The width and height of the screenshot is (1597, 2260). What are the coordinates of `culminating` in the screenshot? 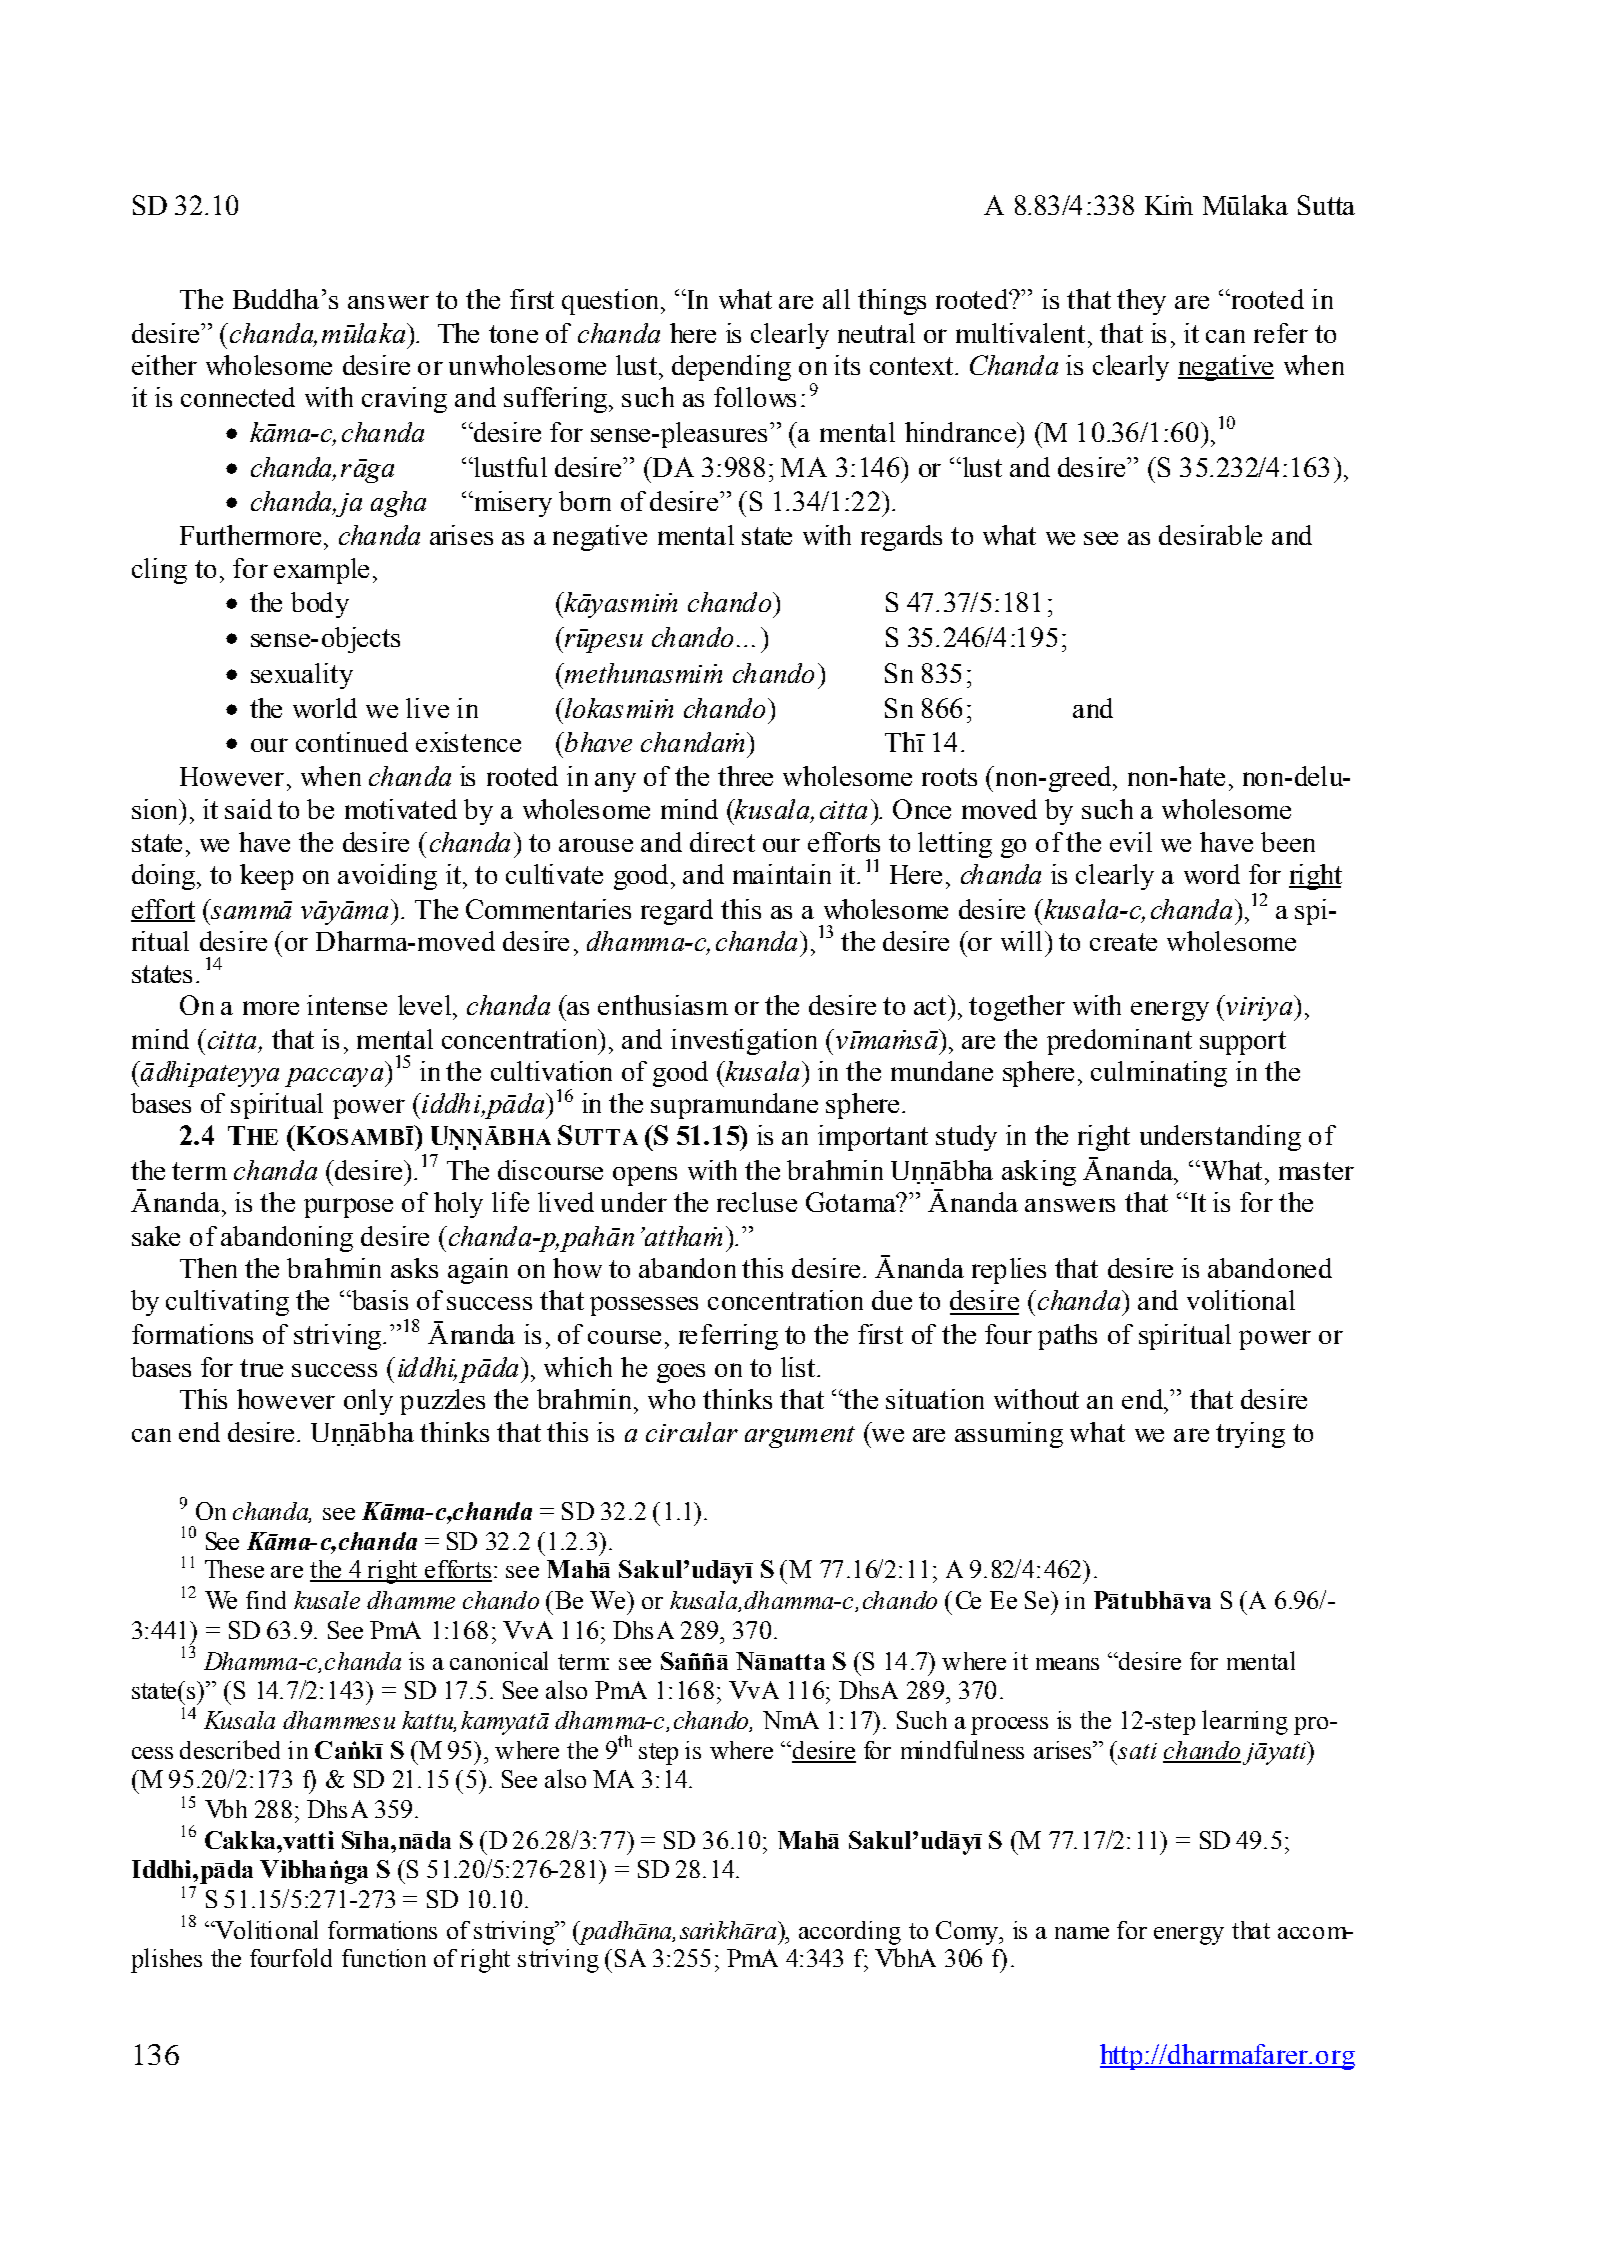 It's located at (1159, 1074).
